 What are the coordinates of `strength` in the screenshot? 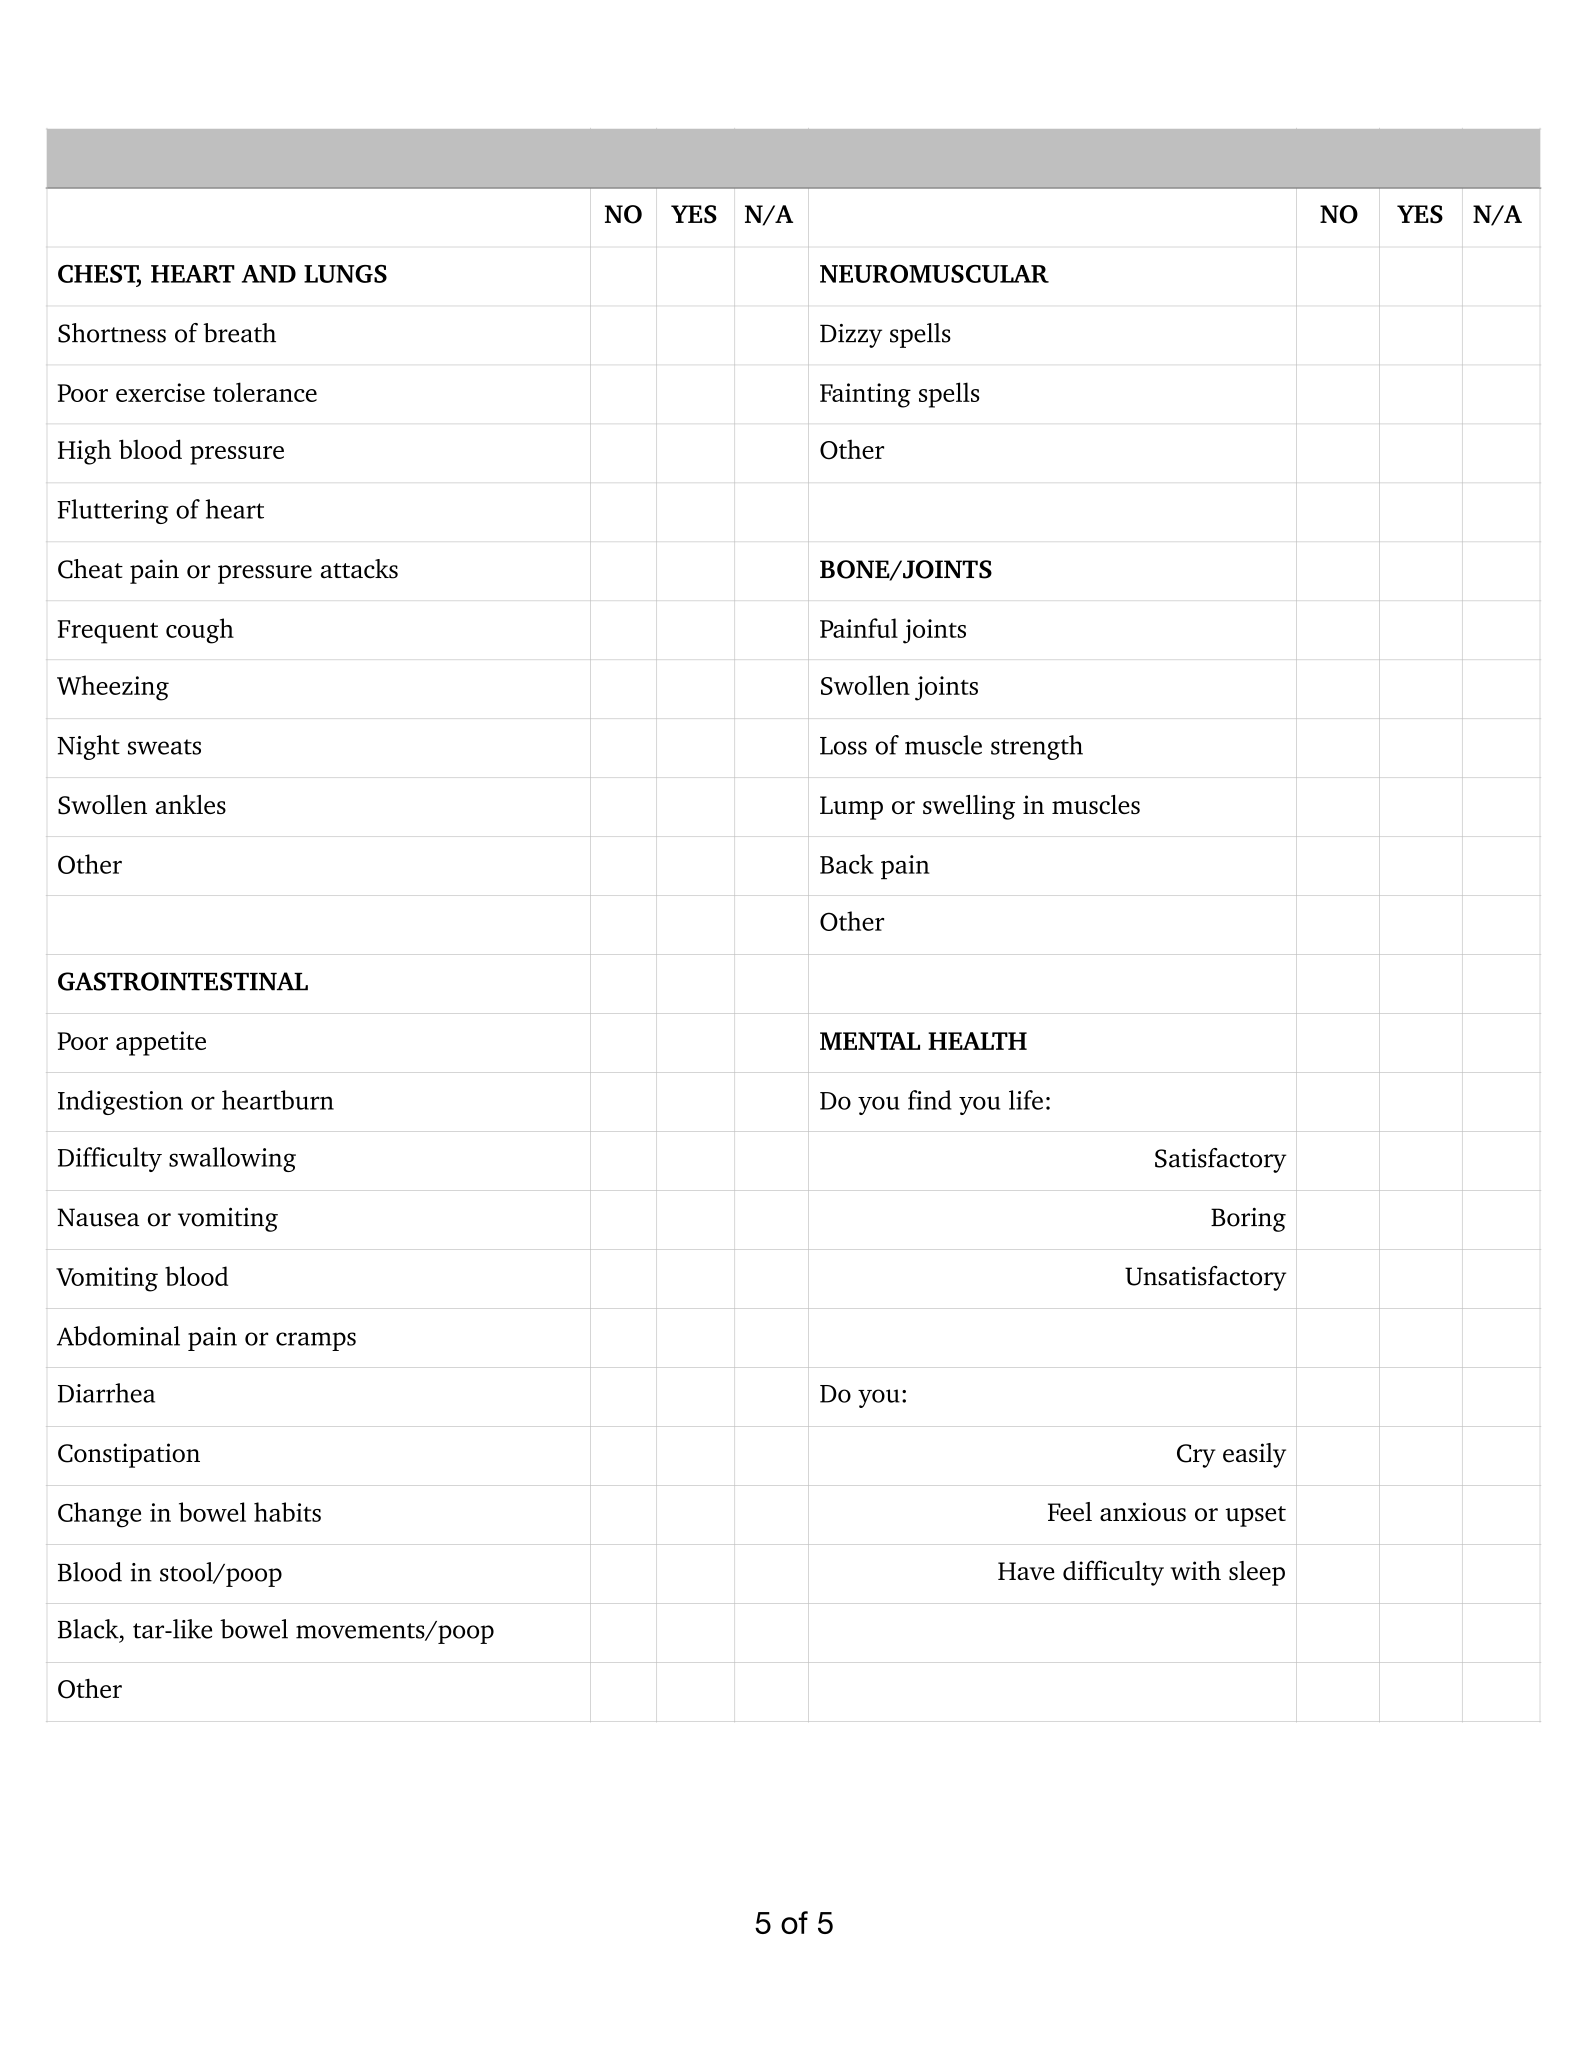 It's located at (1037, 747).
